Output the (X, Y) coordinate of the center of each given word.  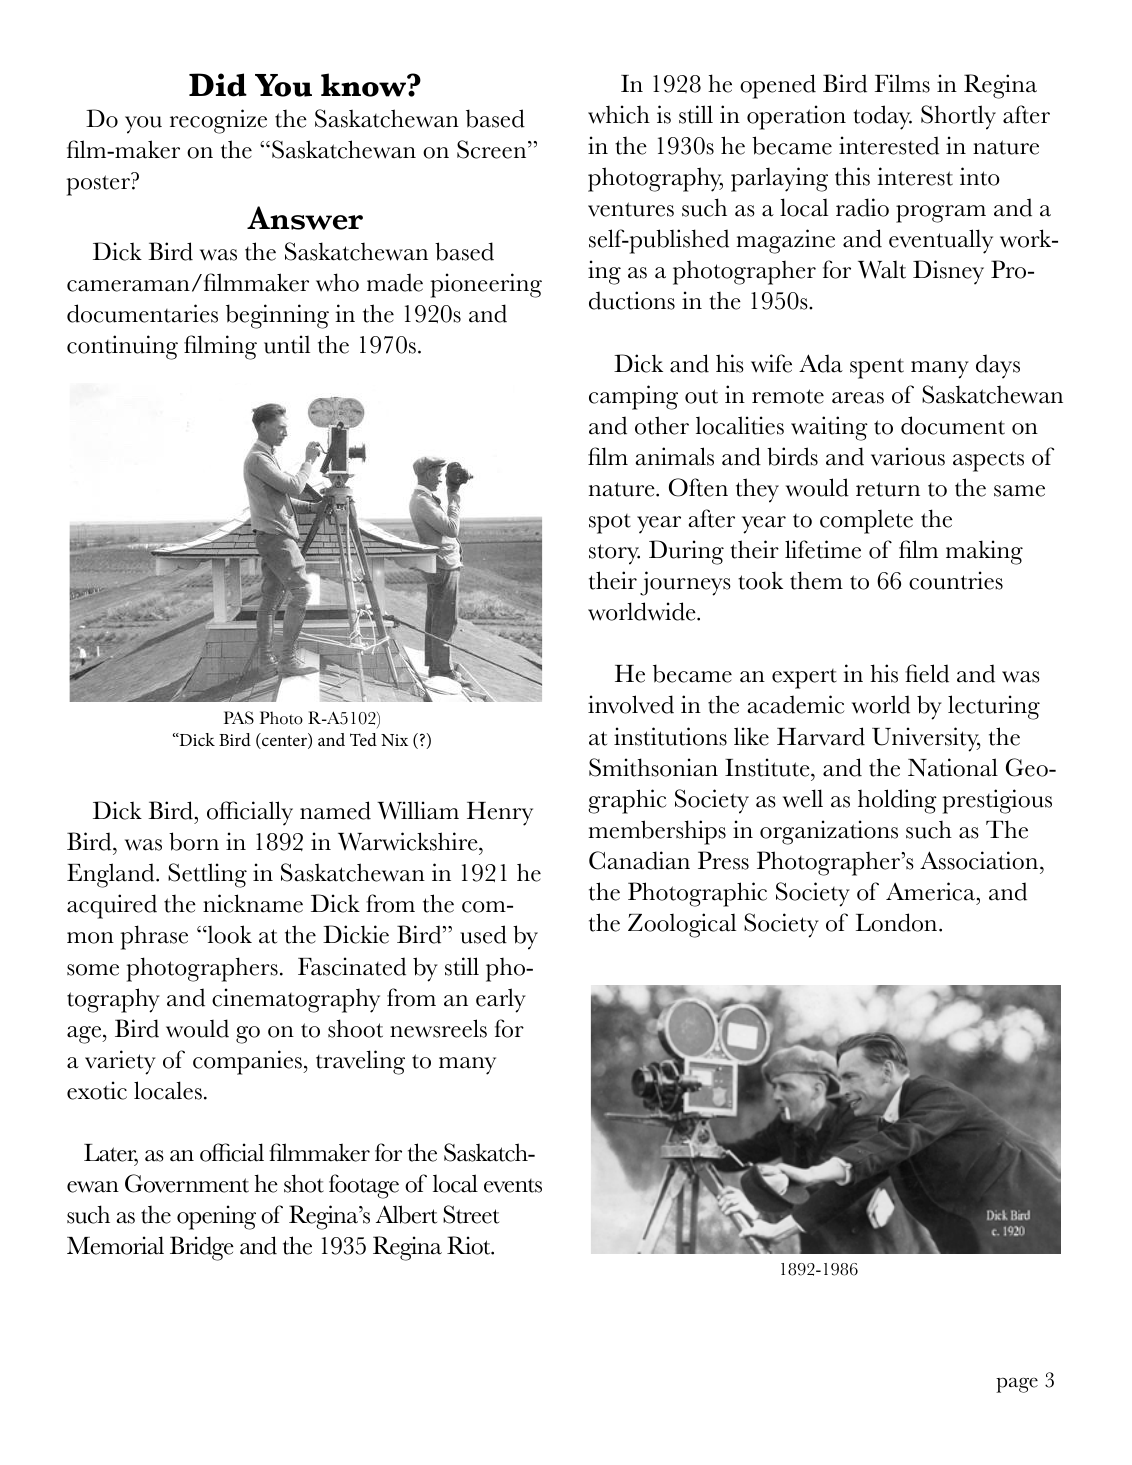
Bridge (202, 1248)
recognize (218, 121)
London (898, 922)
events (513, 1186)
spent (877, 368)
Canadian (639, 860)
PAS (239, 717)
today (882, 117)
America (930, 891)
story (614, 554)
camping (633, 397)
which (619, 114)
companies (248, 1062)
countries (956, 580)
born (194, 841)
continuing (122, 347)
